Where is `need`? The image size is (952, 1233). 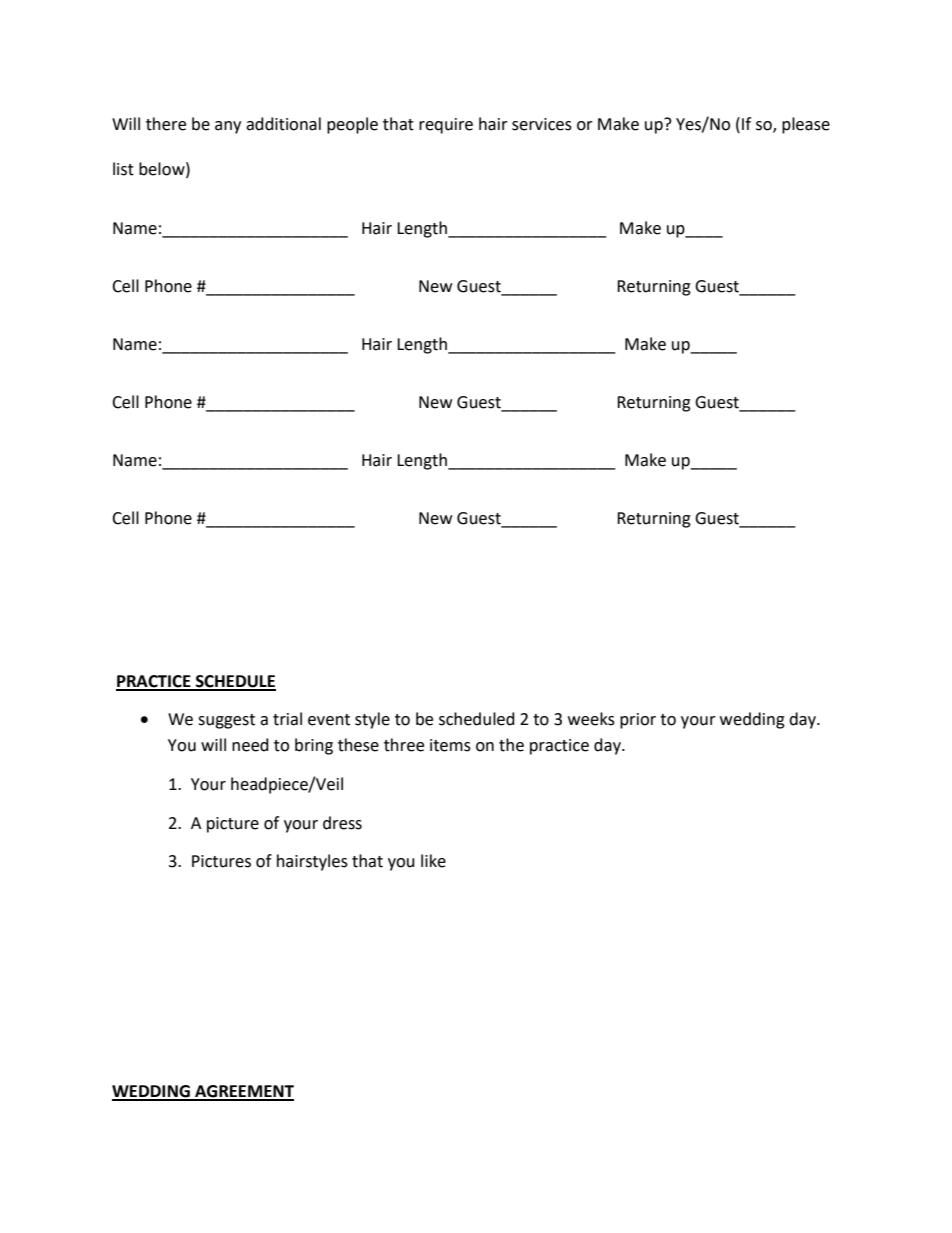 need is located at coordinates (250, 745).
